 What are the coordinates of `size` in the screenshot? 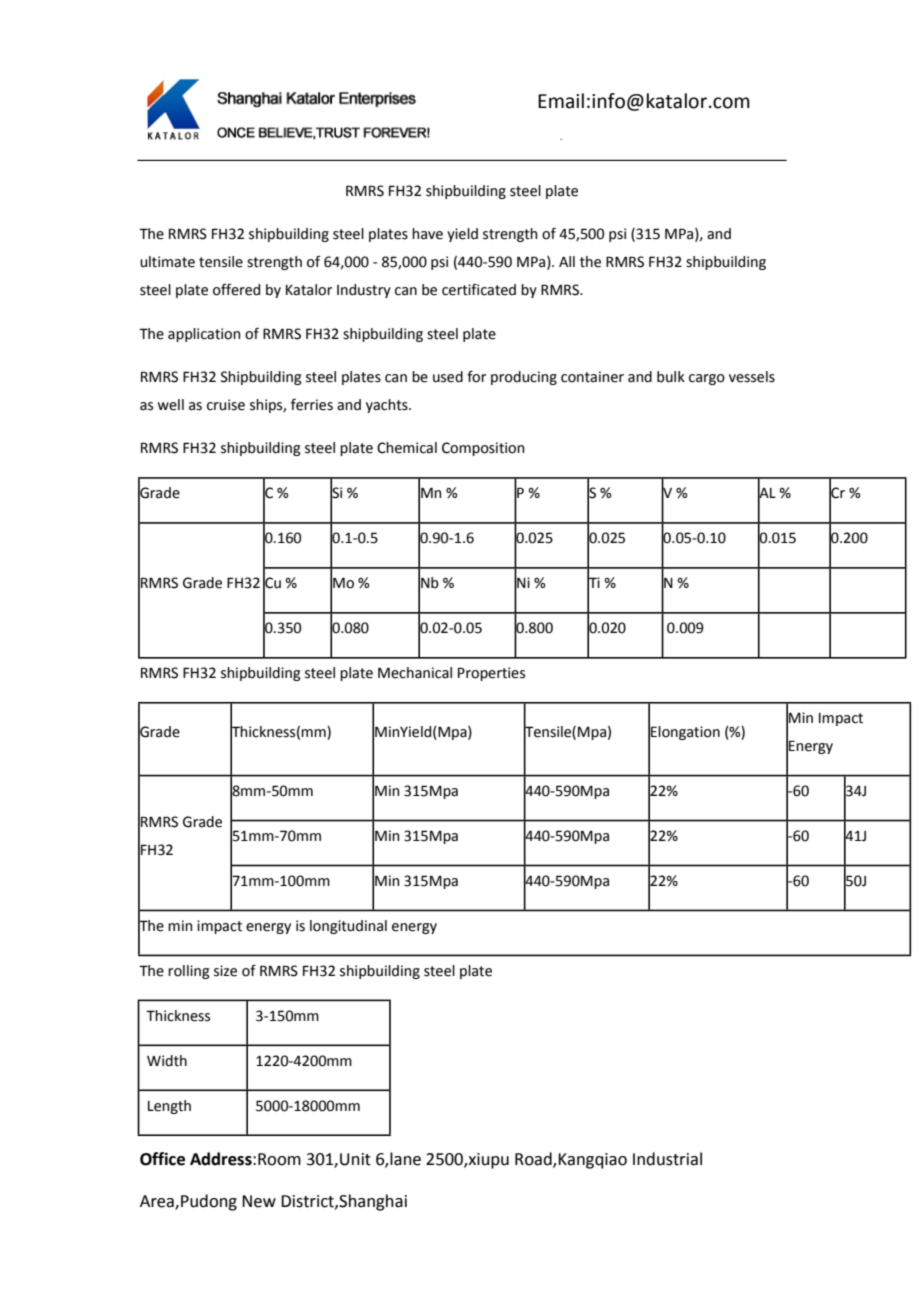 It's located at (225, 971).
